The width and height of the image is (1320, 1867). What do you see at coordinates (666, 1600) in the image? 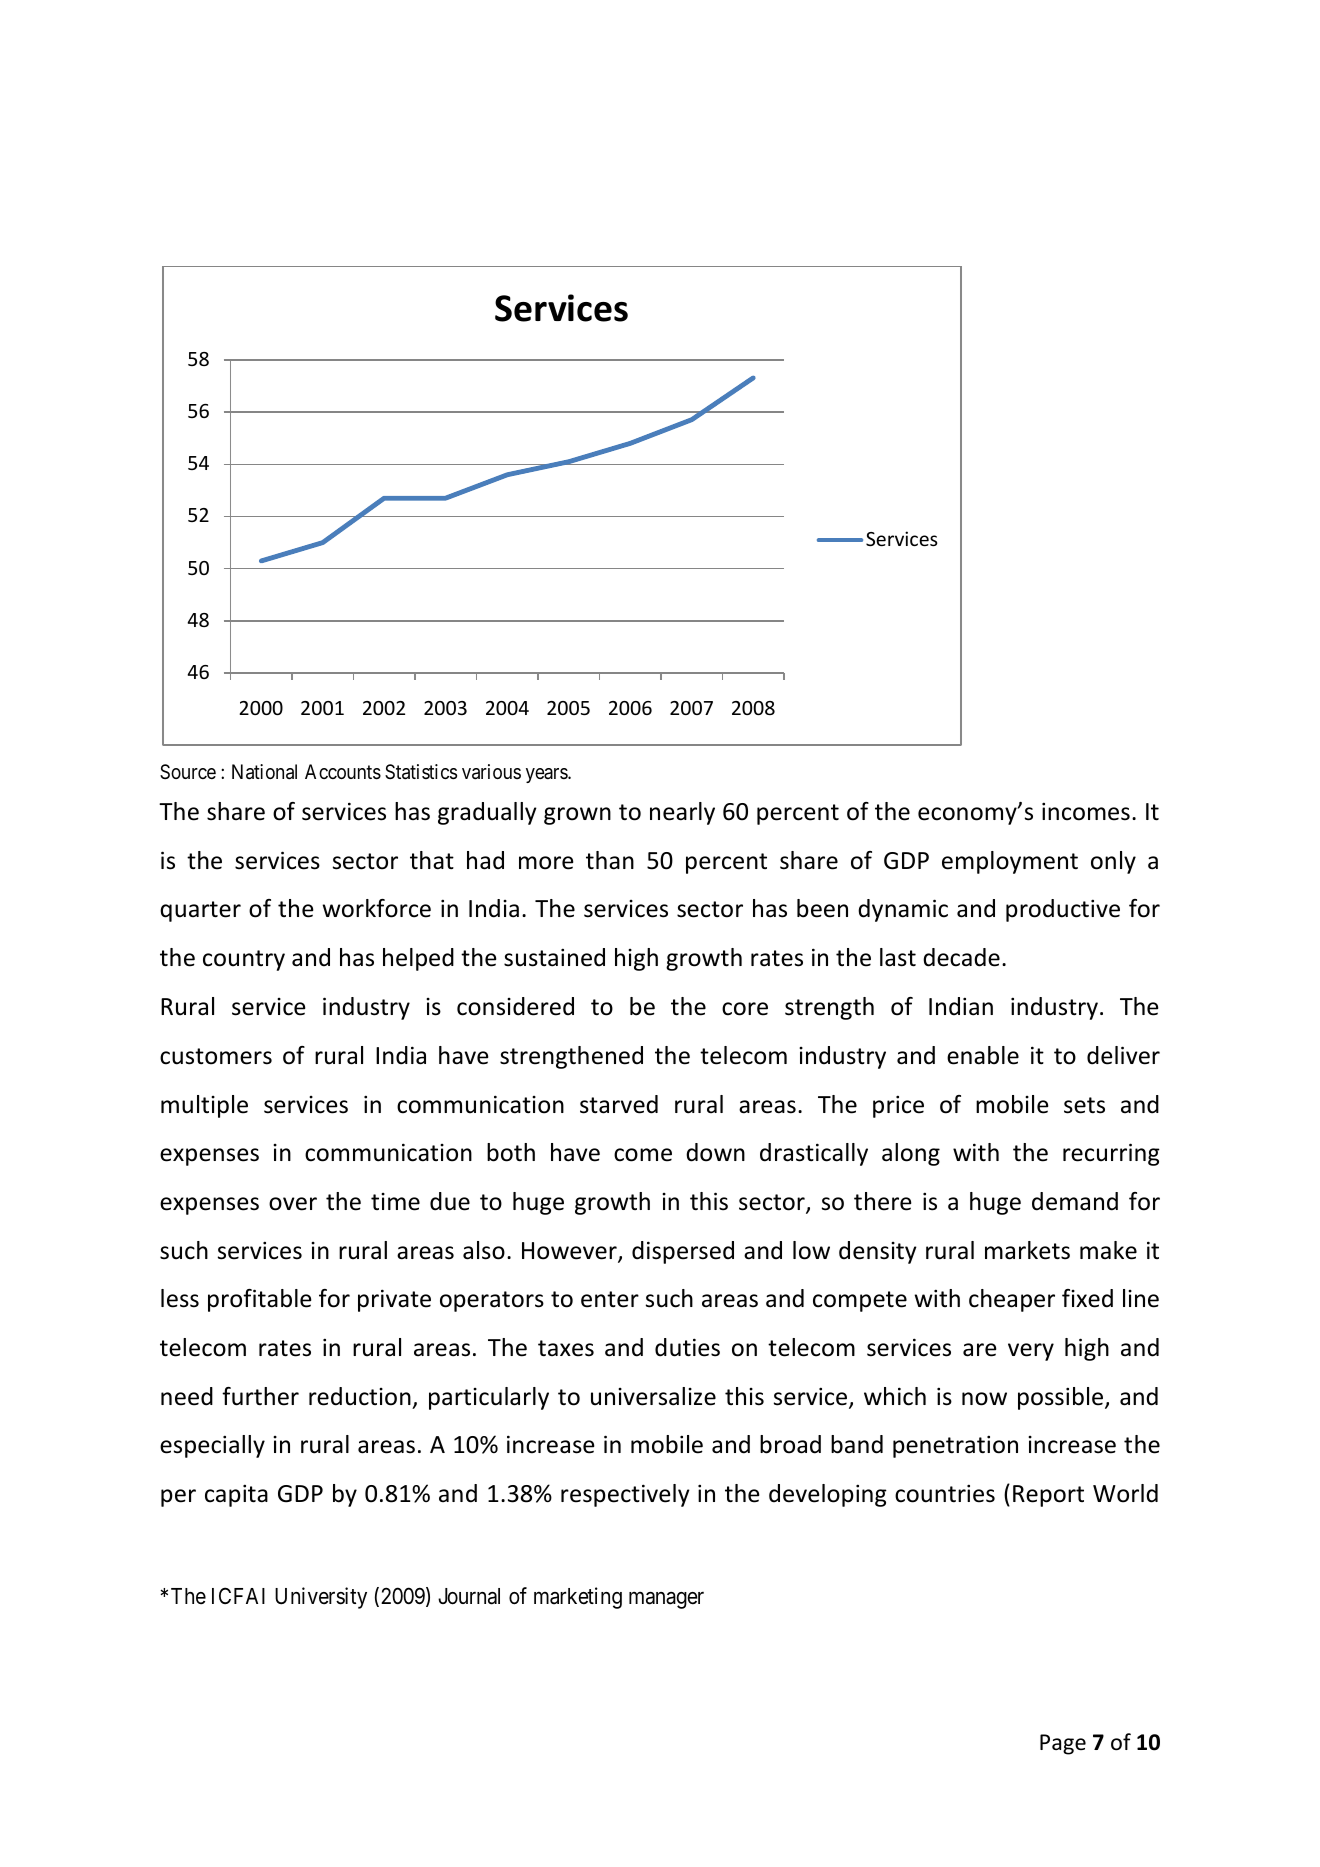
I see `manager` at bounding box center [666, 1600].
